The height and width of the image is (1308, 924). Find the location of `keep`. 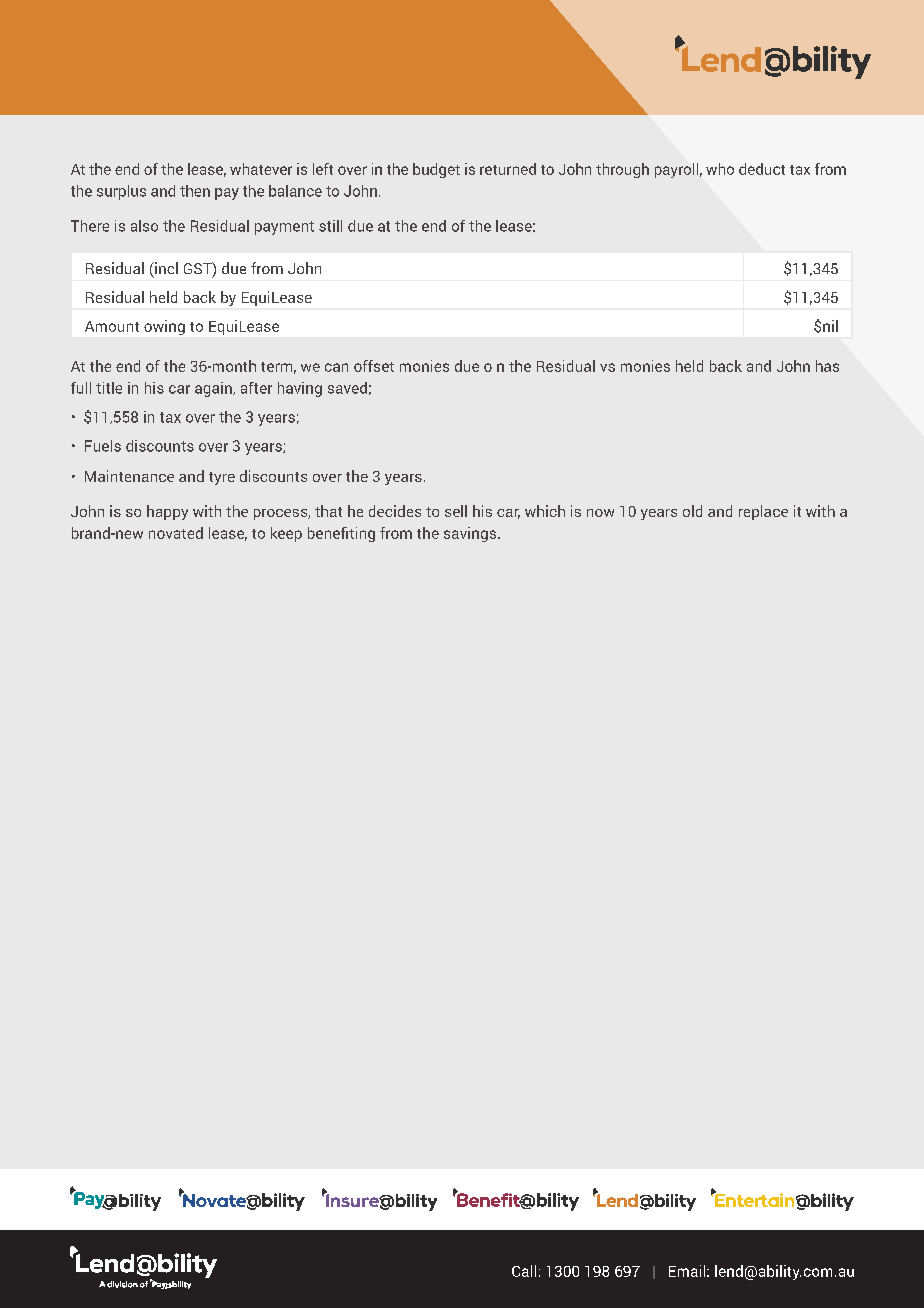

keep is located at coordinates (286, 534).
